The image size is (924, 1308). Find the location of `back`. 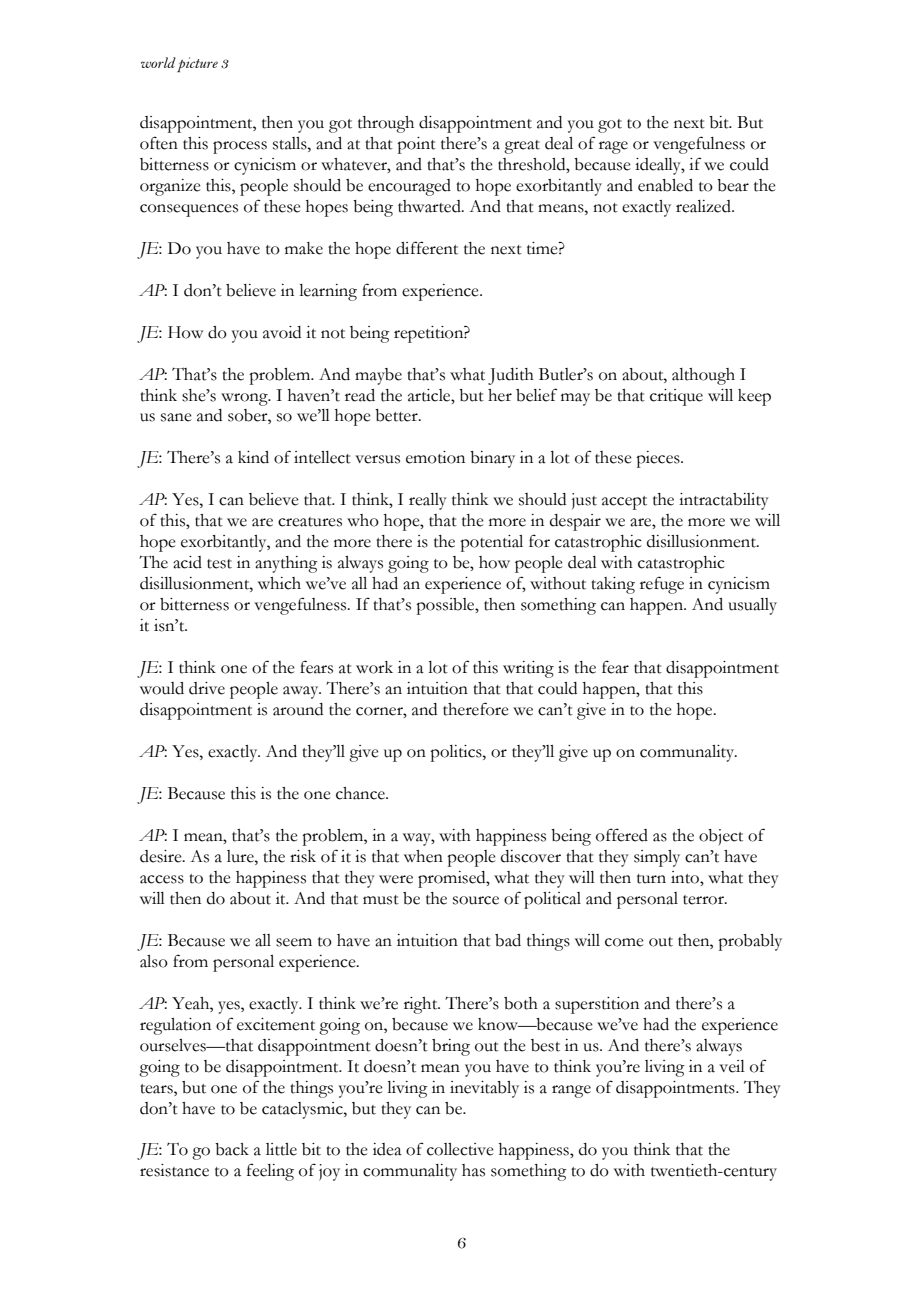

back is located at coordinates (232, 1149).
